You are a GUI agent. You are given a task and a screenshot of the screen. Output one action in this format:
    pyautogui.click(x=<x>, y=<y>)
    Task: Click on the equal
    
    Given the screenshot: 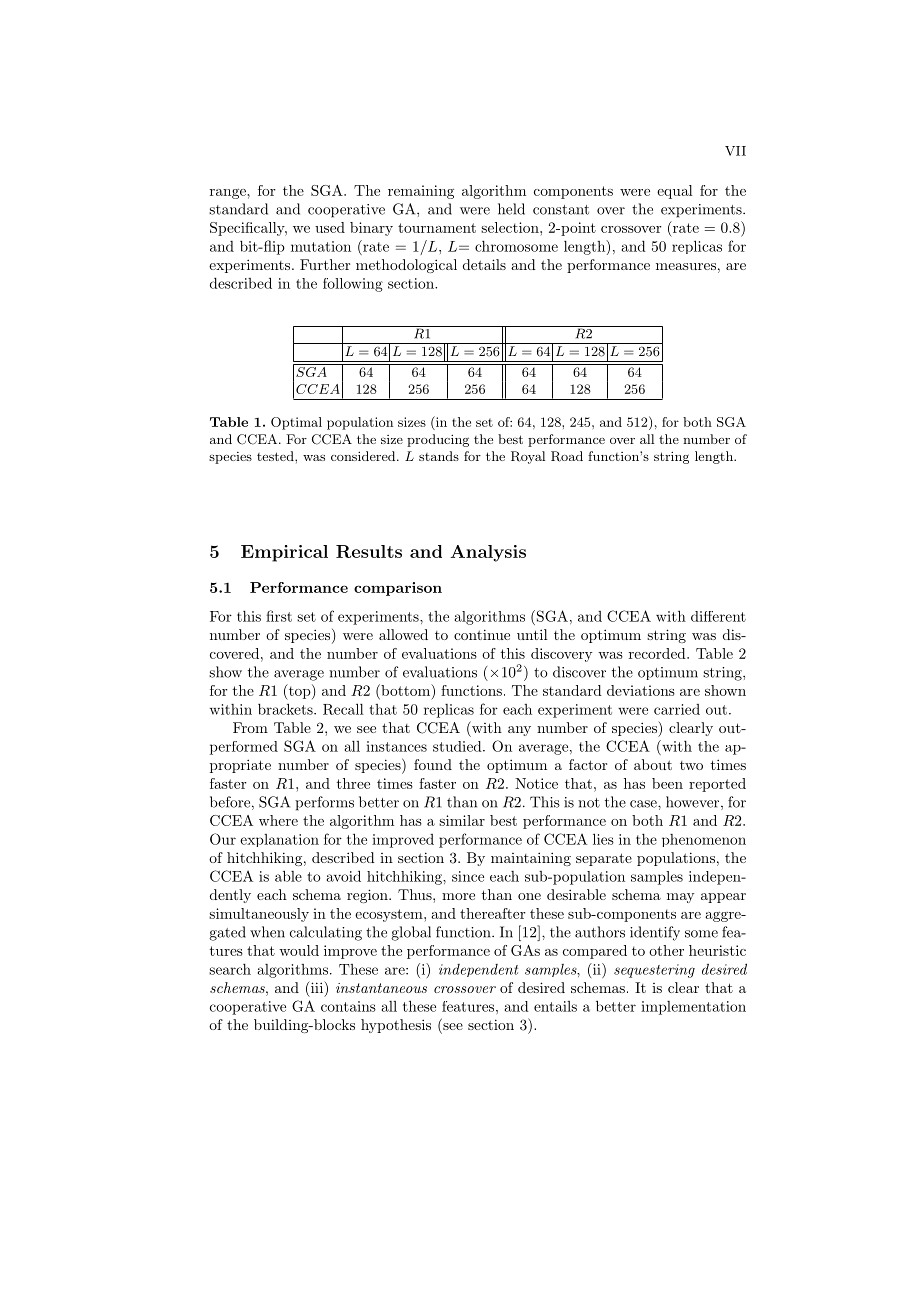 What is the action you would take?
    pyautogui.click(x=675, y=192)
